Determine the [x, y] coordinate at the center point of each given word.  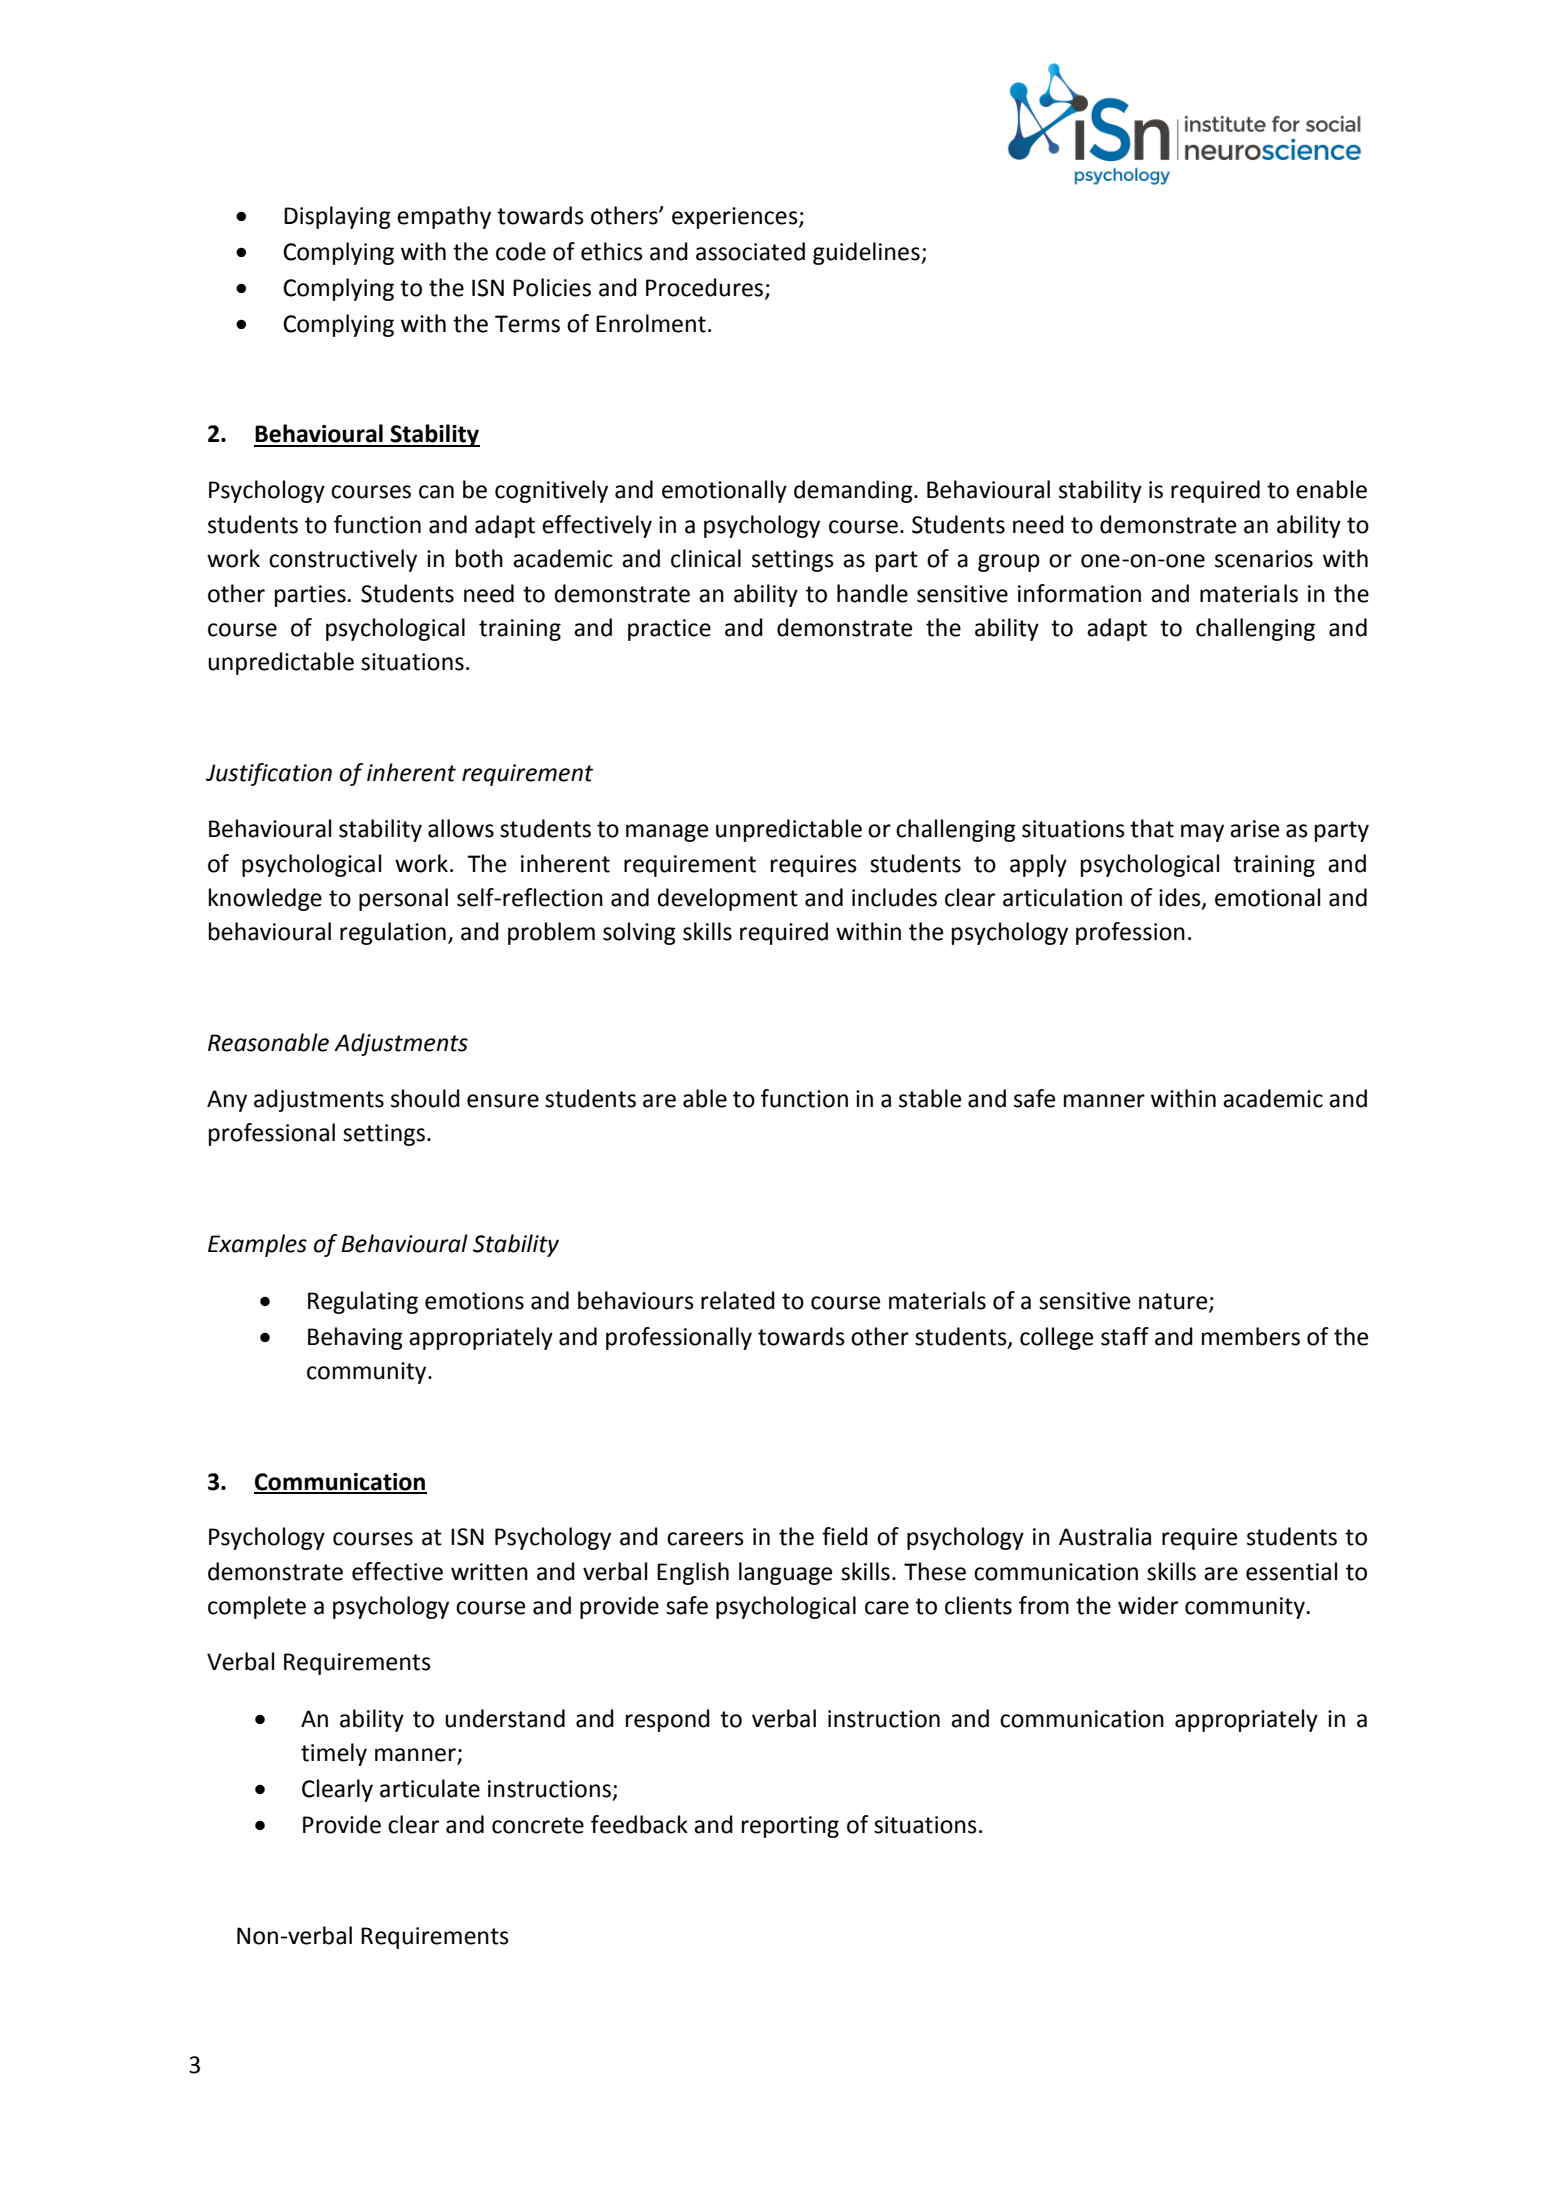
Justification [269, 774]
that [1152, 828]
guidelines [867, 253]
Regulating [363, 1302]
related [738, 1300]
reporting [790, 1827]
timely [334, 1754]
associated [750, 251]
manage [667, 833]
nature [1174, 1302]
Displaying [337, 217]
